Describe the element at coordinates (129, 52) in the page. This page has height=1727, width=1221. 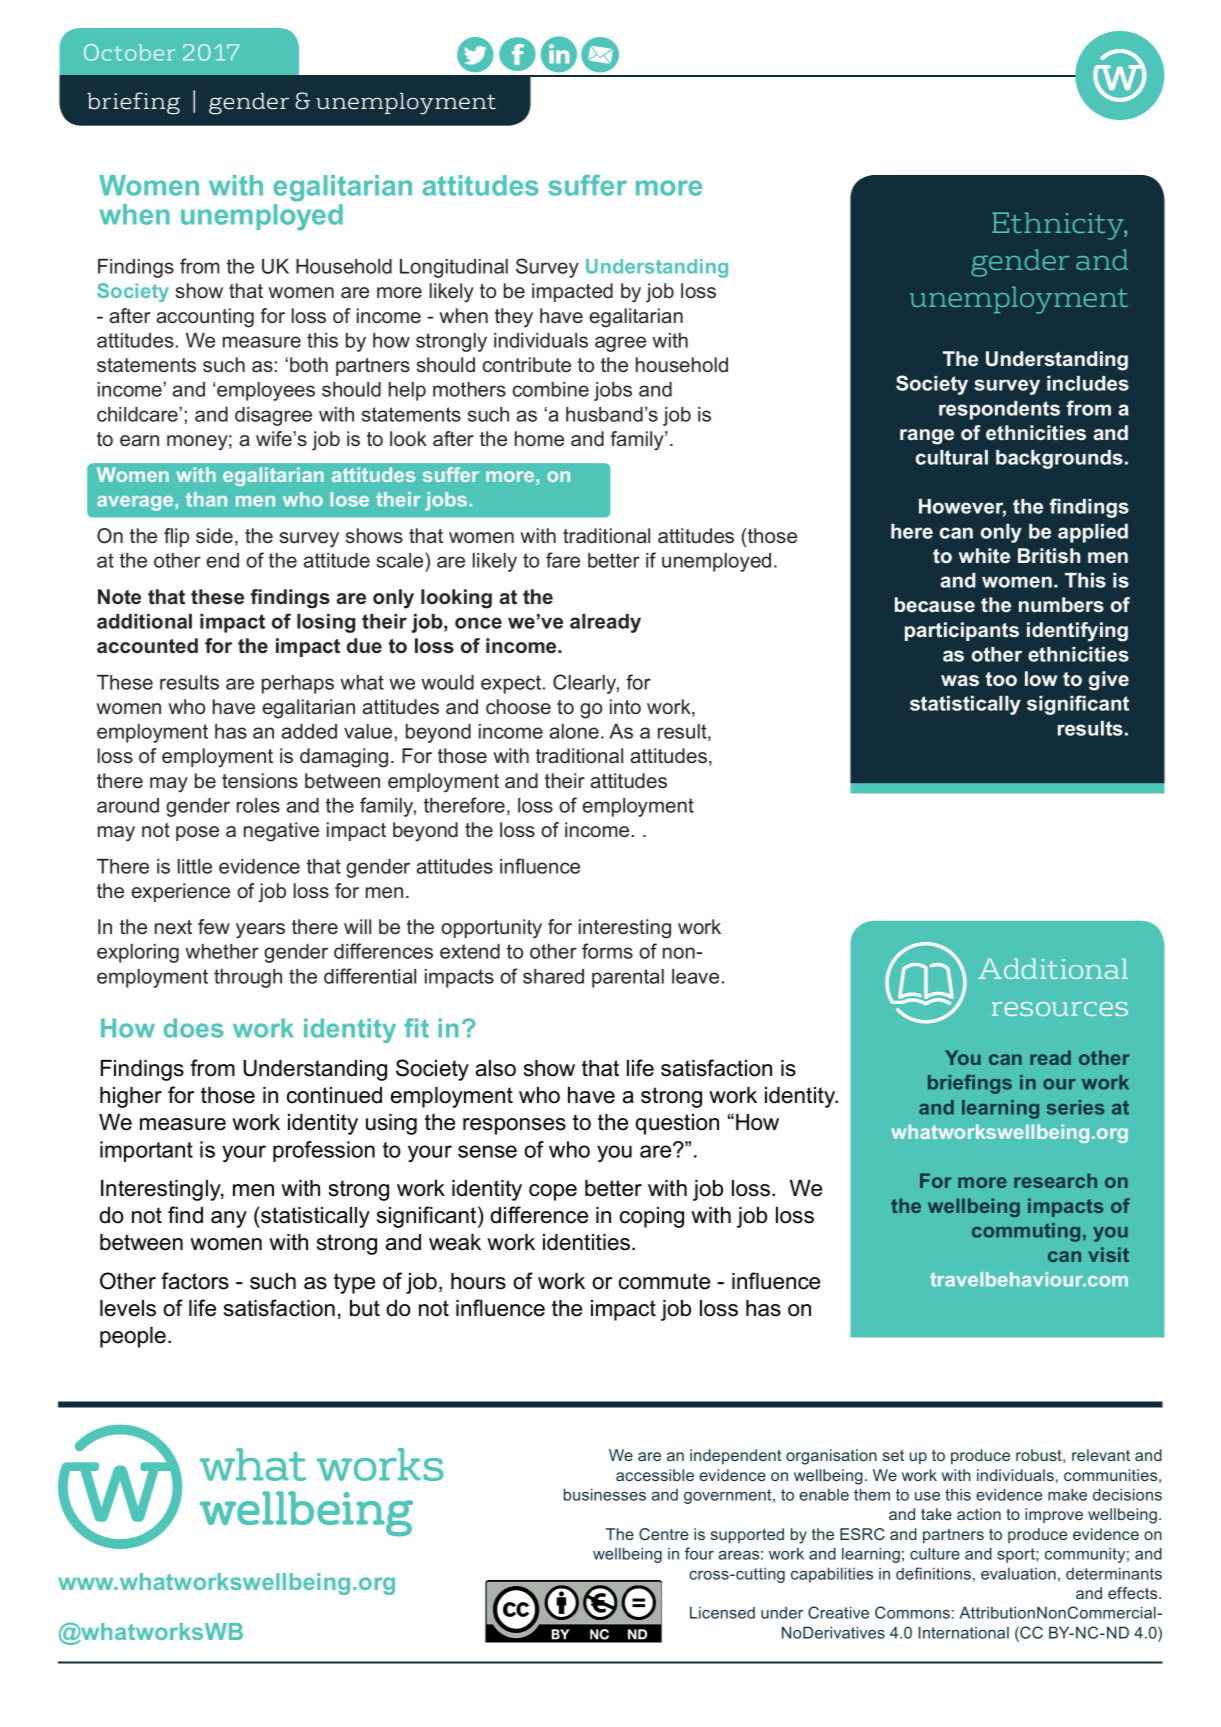
I see `October` at that location.
